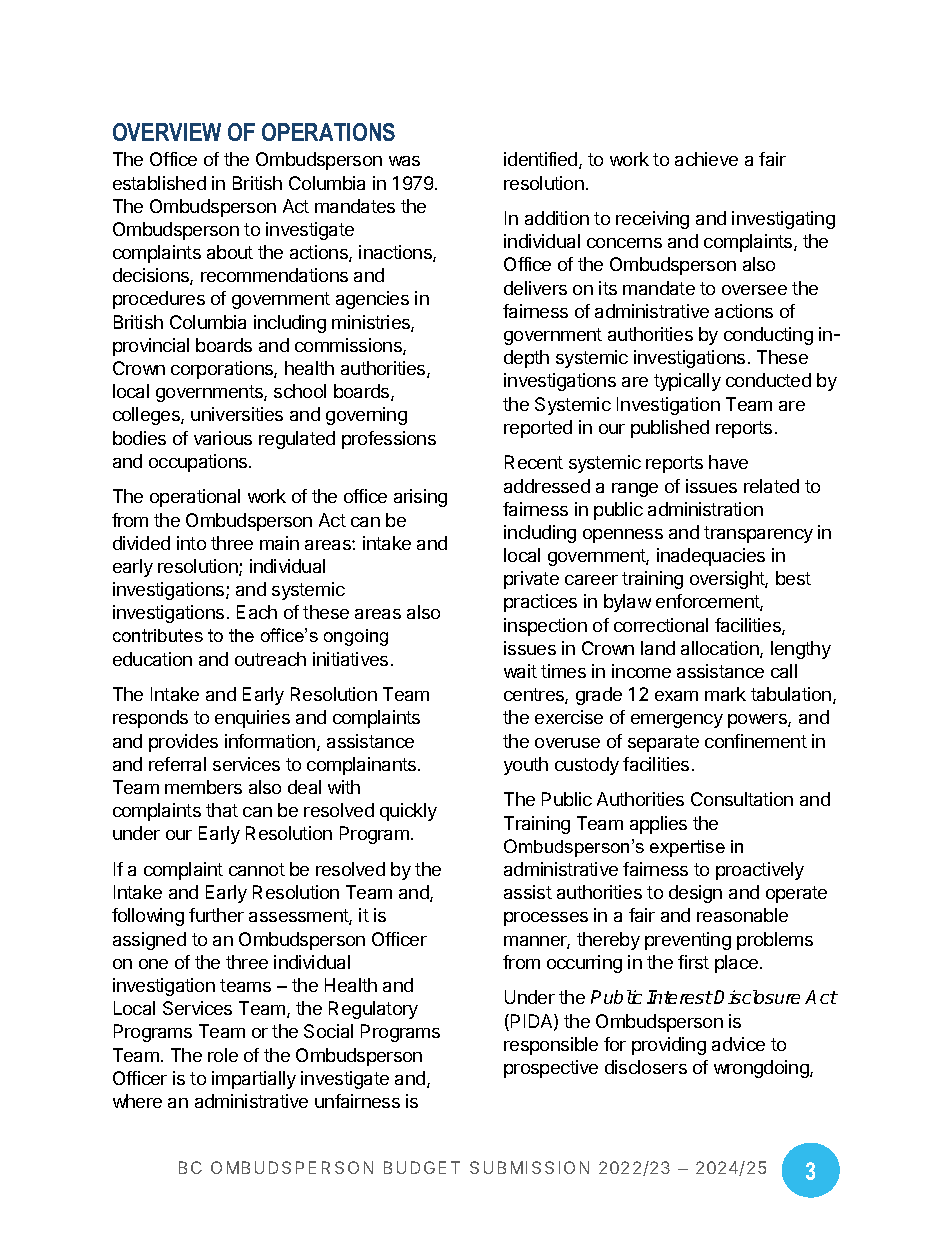 The height and width of the image is (1233, 952). What do you see at coordinates (420, 498) in the image?
I see `arising` at bounding box center [420, 498].
